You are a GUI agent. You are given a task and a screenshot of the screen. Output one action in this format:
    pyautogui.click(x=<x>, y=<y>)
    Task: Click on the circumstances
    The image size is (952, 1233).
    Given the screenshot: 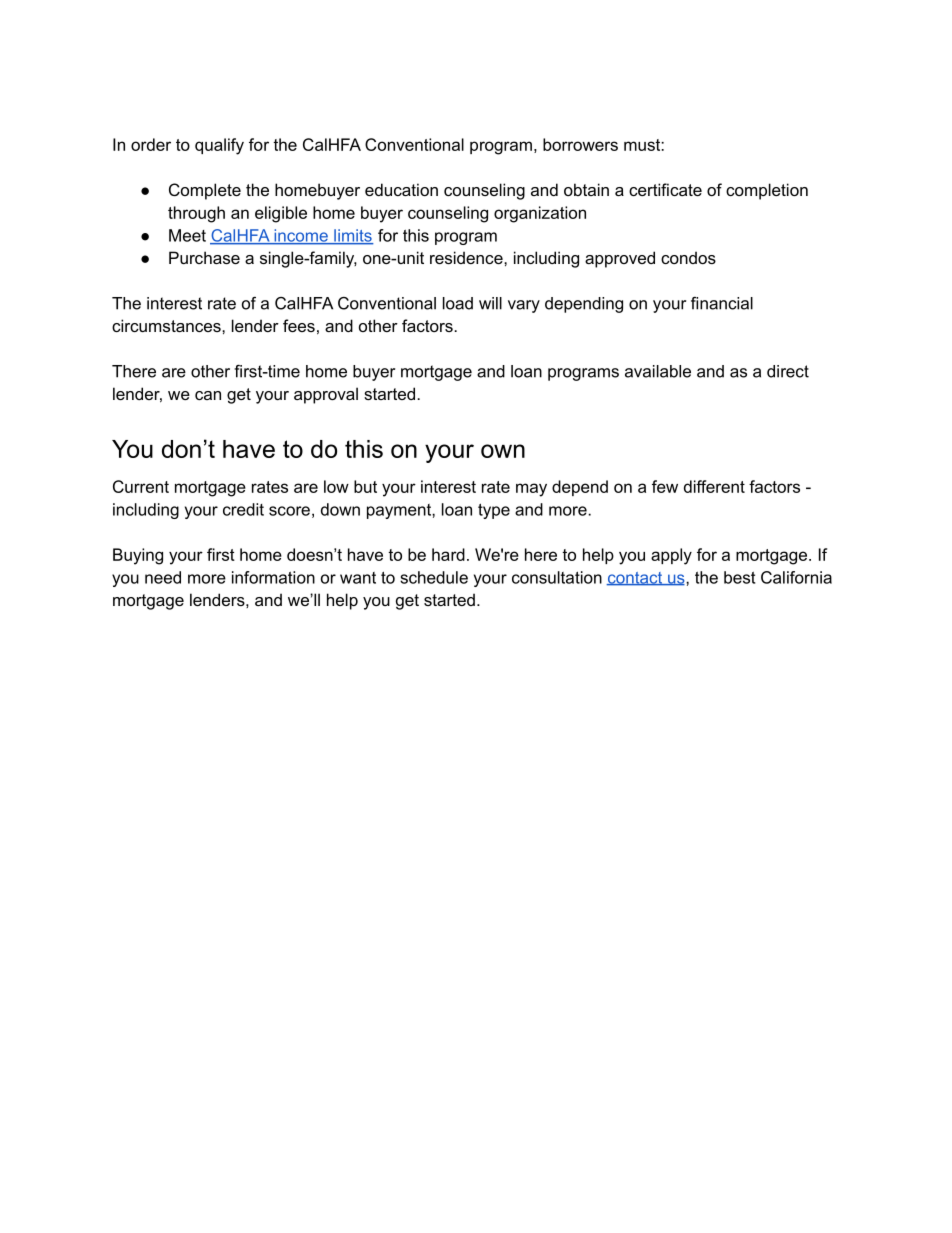 What is the action you would take?
    pyautogui.click(x=167, y=325)
